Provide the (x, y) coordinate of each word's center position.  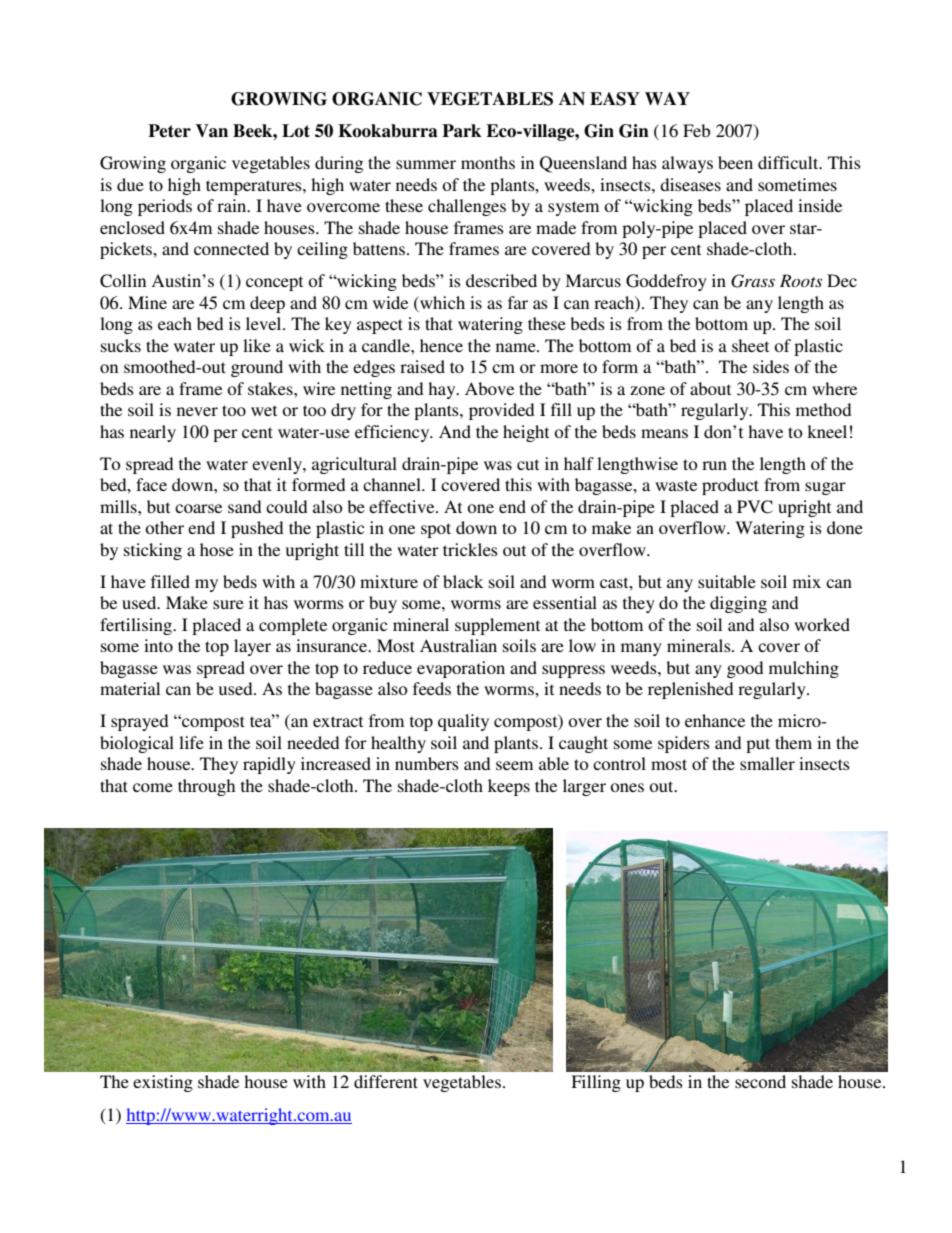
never (197, 411)
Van (211, 131)
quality (463, 722)
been (735, 162)
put (758, 745)
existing (163, 1083)
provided (502, 411)
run (714, 465)
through (206, 787)
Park (461, 131)
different (386, 1081)
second (760, 1081)
